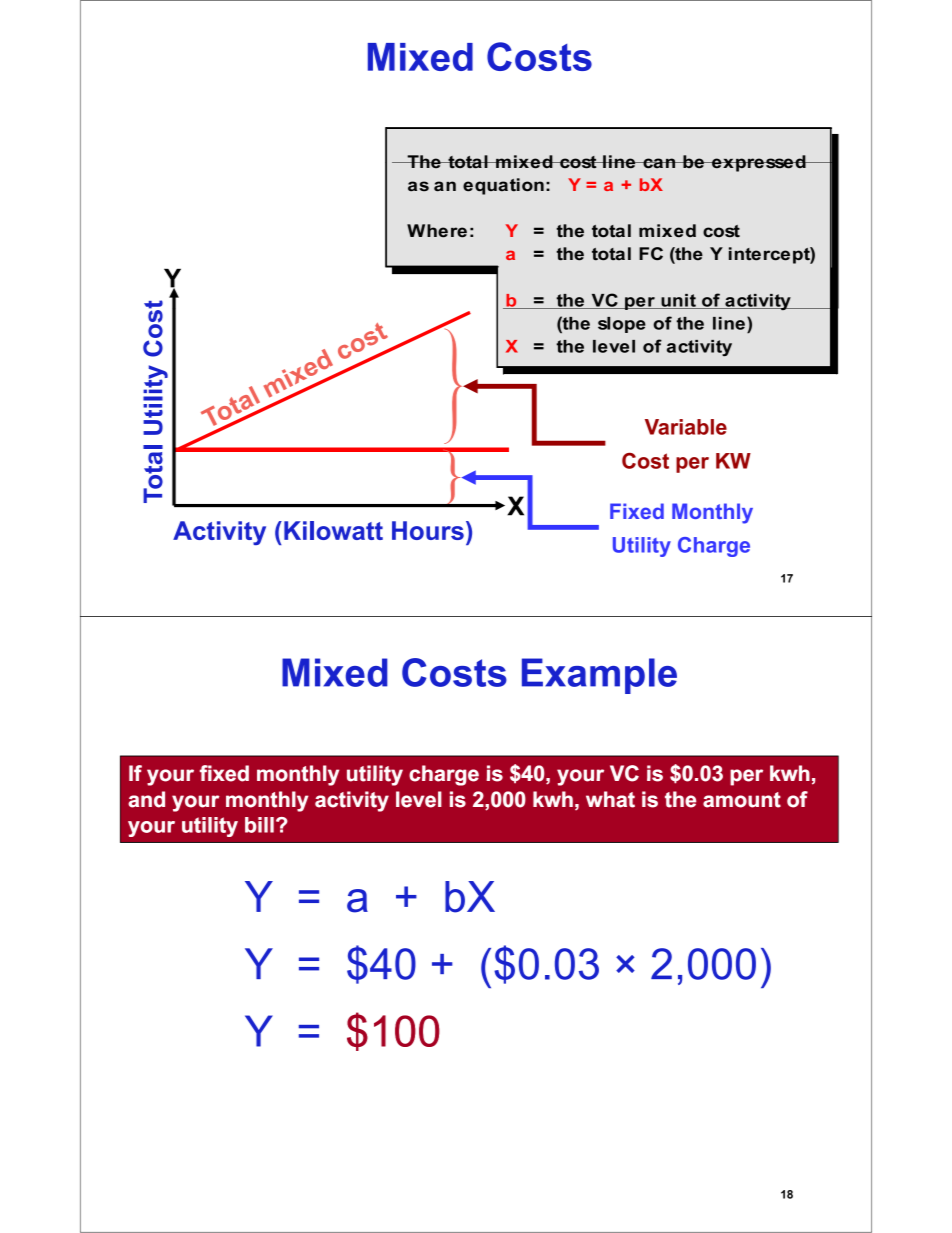 Image resolution: width=952 pixels, height=1233 pixels. I want to click on Example, so click(599, 676).
